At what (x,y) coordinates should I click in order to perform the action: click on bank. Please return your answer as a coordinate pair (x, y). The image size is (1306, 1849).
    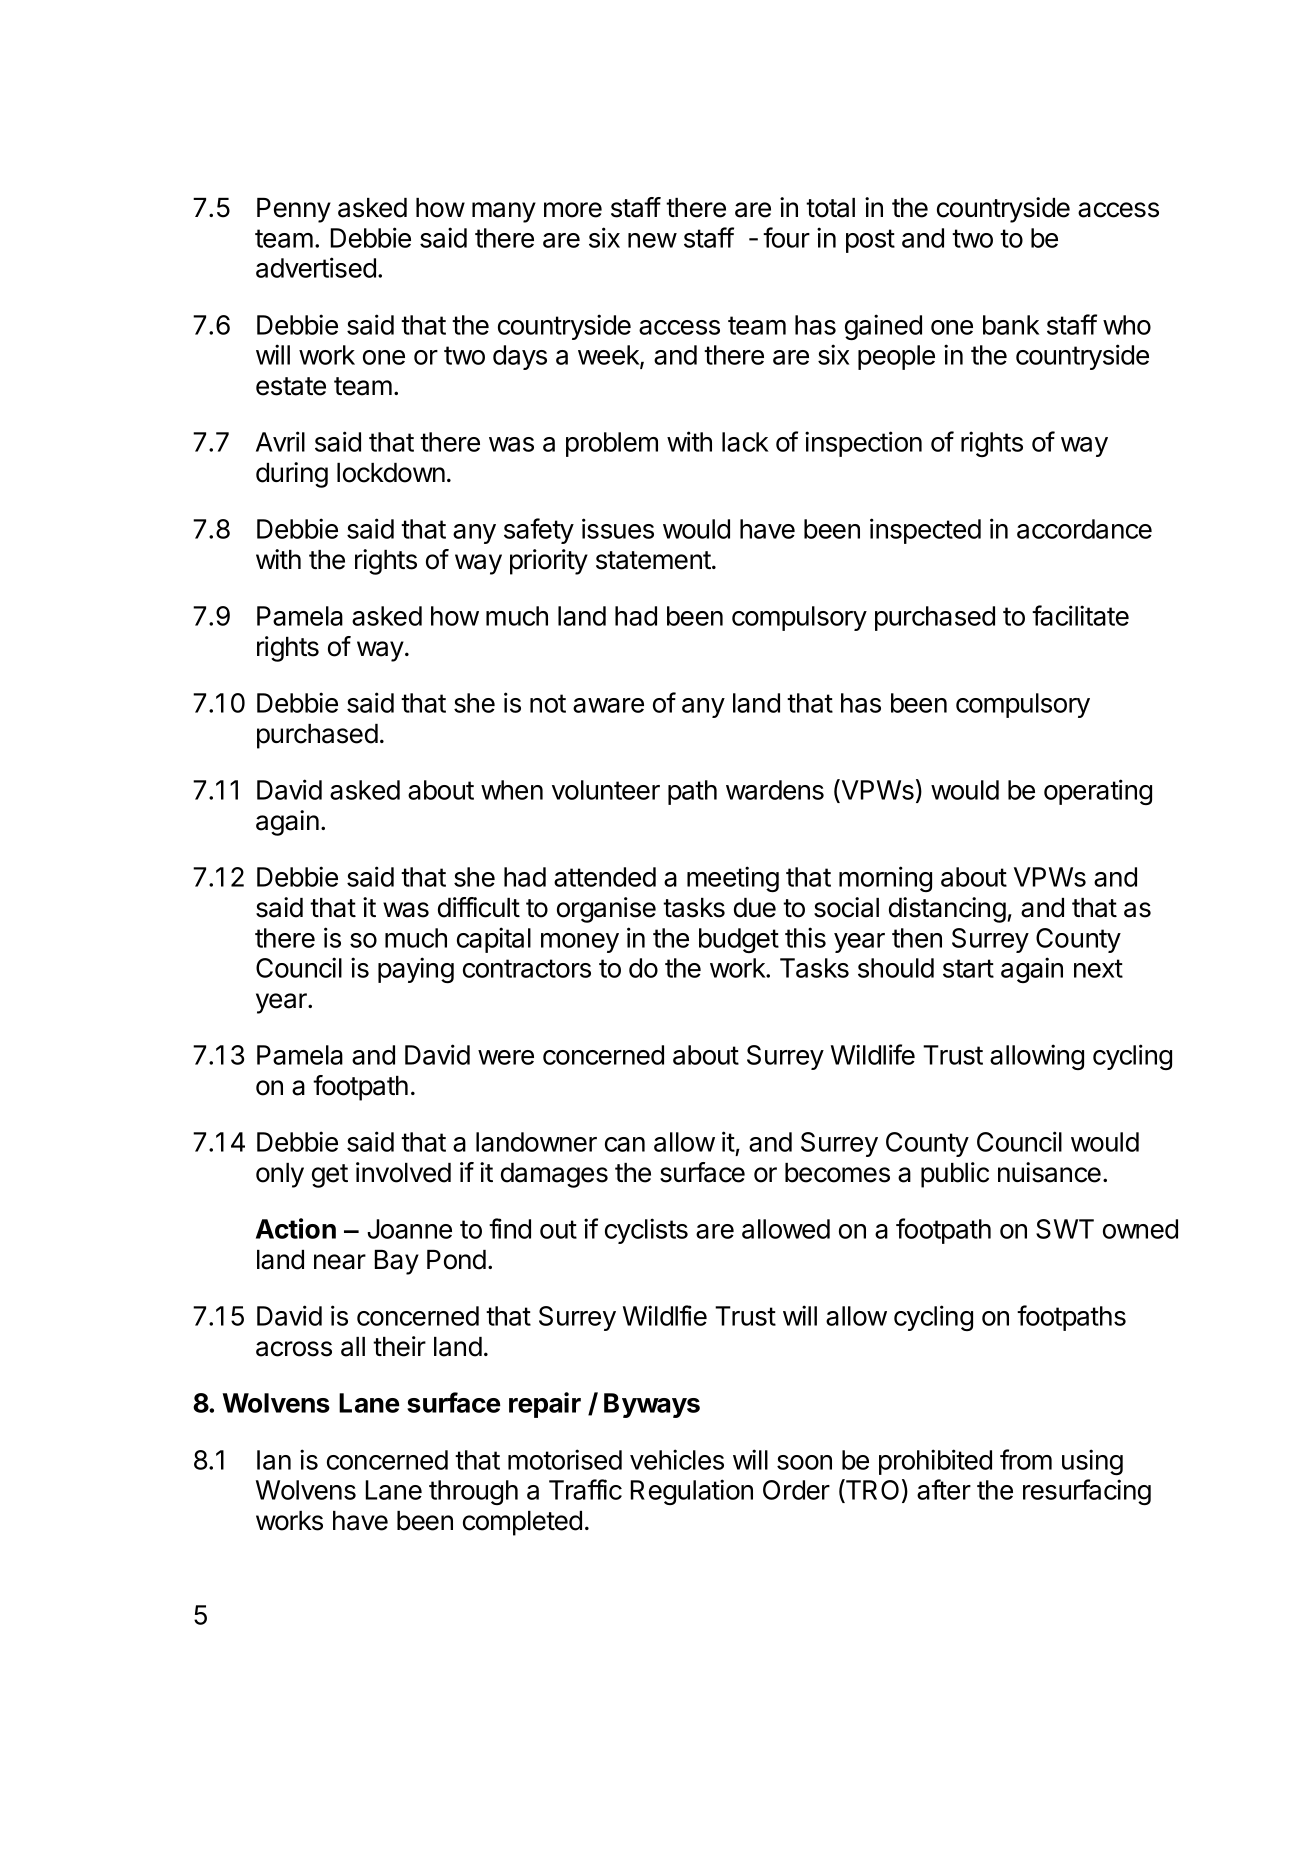
    Looking at the image, I should click on (1011, 325).
